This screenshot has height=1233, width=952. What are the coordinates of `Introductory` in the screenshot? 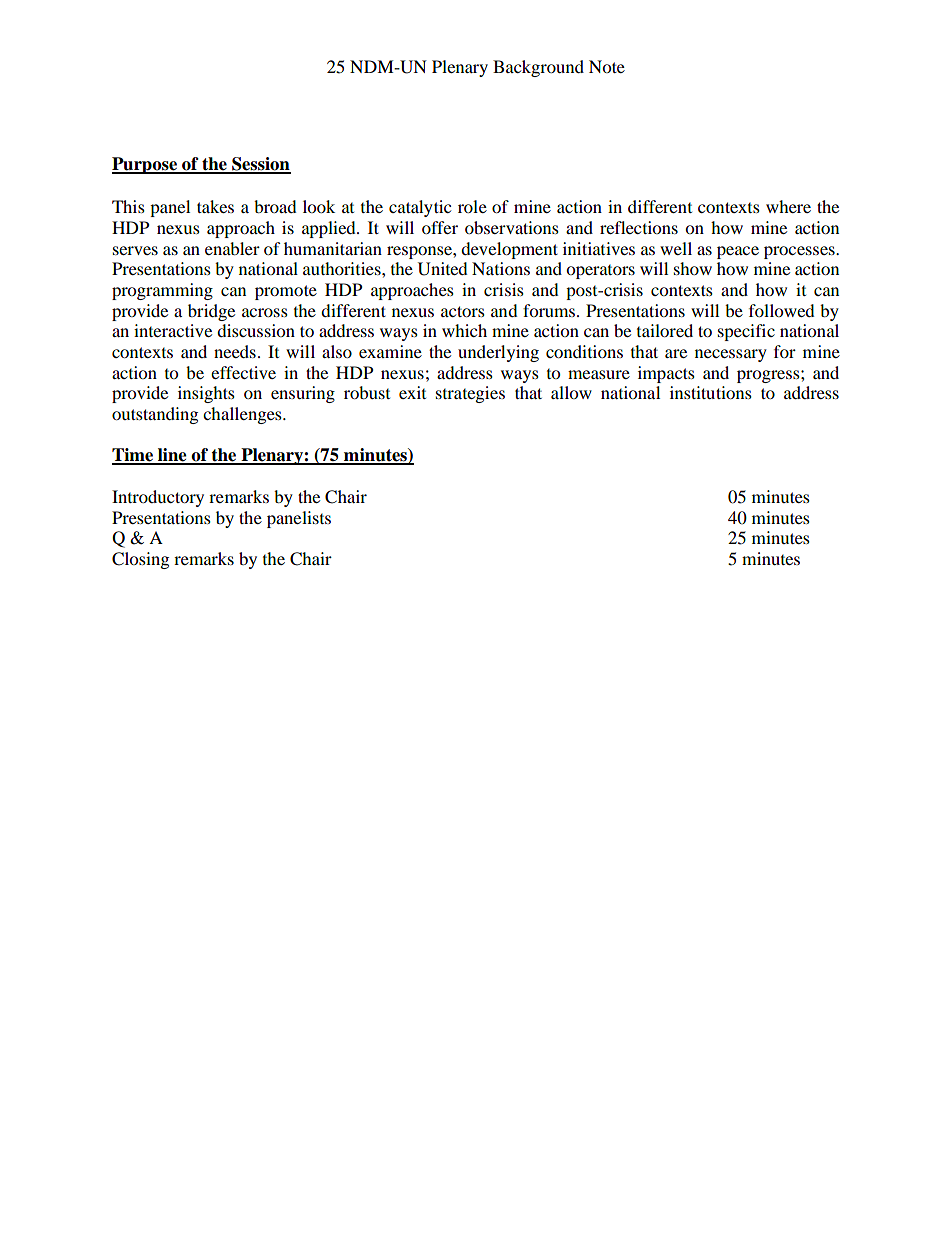 It's located at (158, 498).
